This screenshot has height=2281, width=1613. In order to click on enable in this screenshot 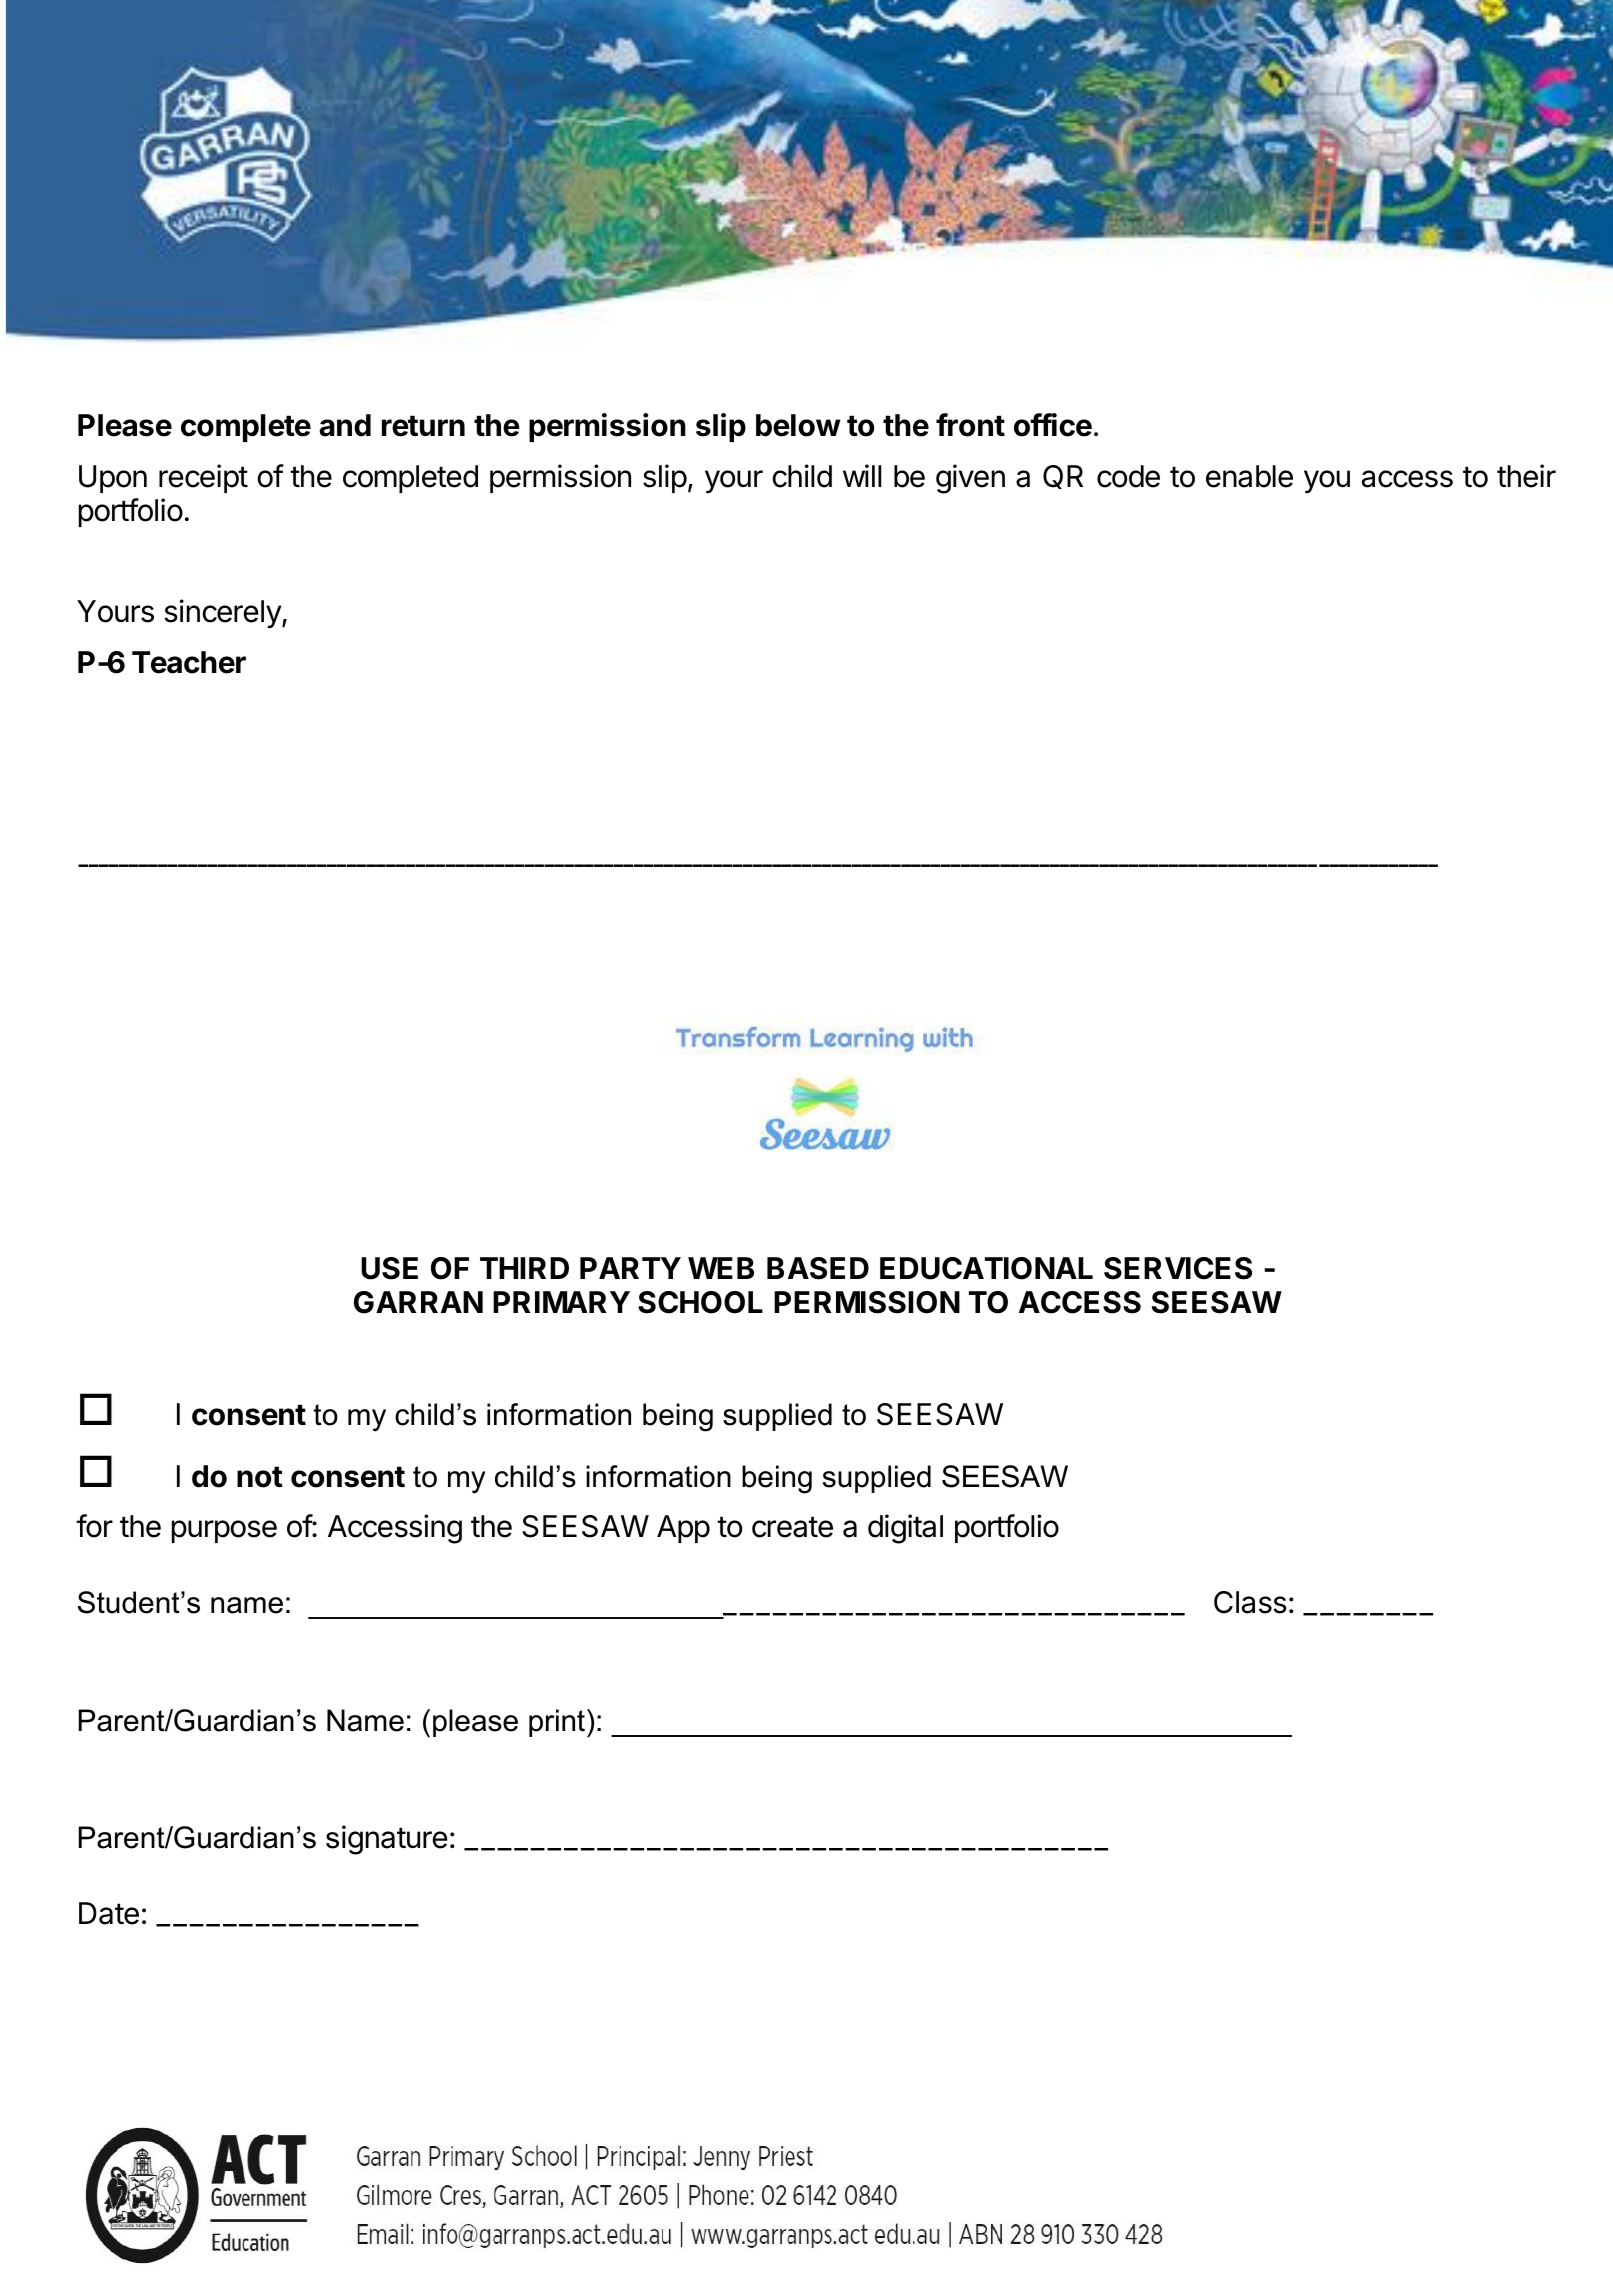, I will do `click(1249, 476)`.
